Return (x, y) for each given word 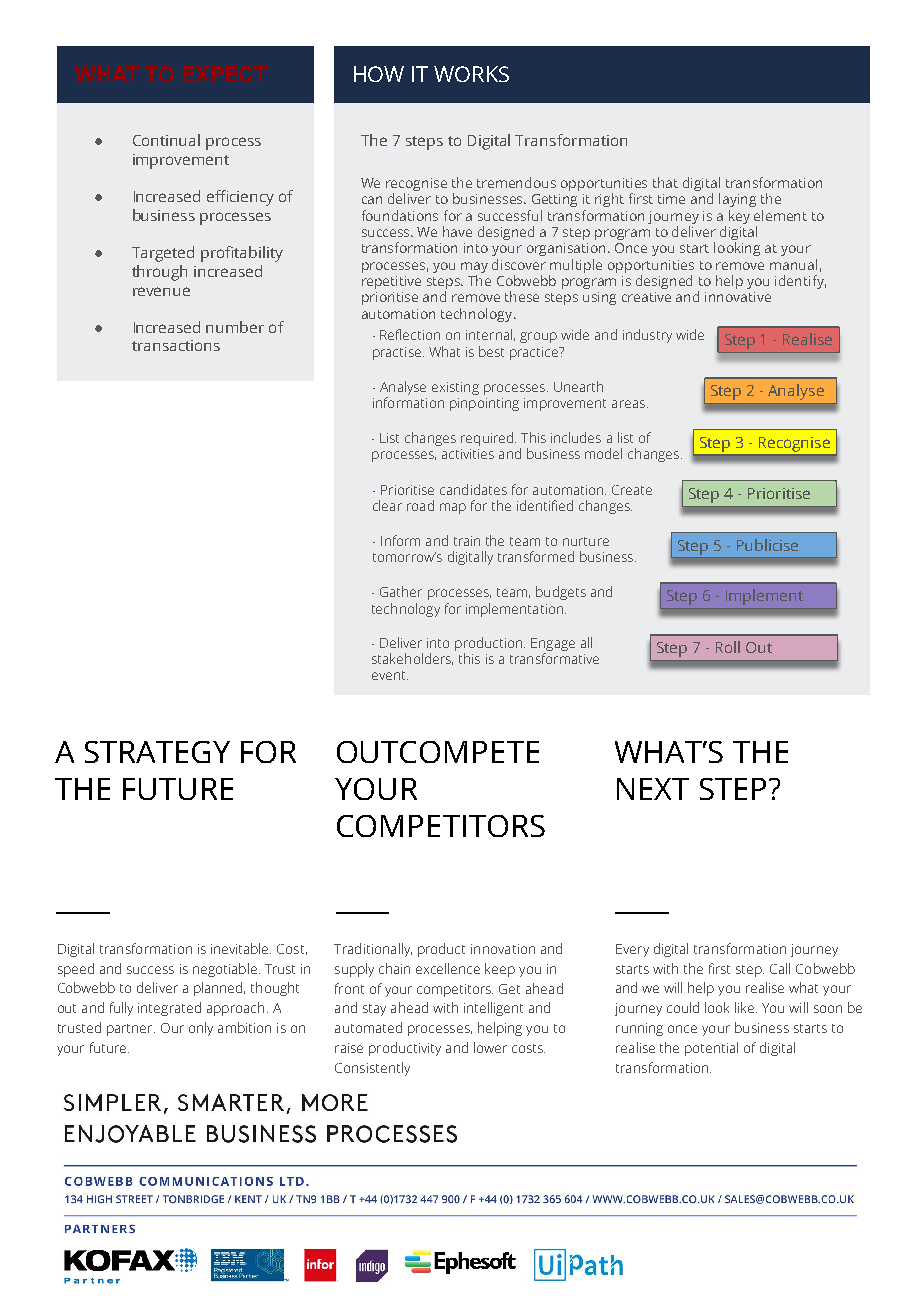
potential (711, 1049)
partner (131, 1030)
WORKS (471, 74)
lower (490, 1047)
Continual (166, 140)
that (665, 182)
